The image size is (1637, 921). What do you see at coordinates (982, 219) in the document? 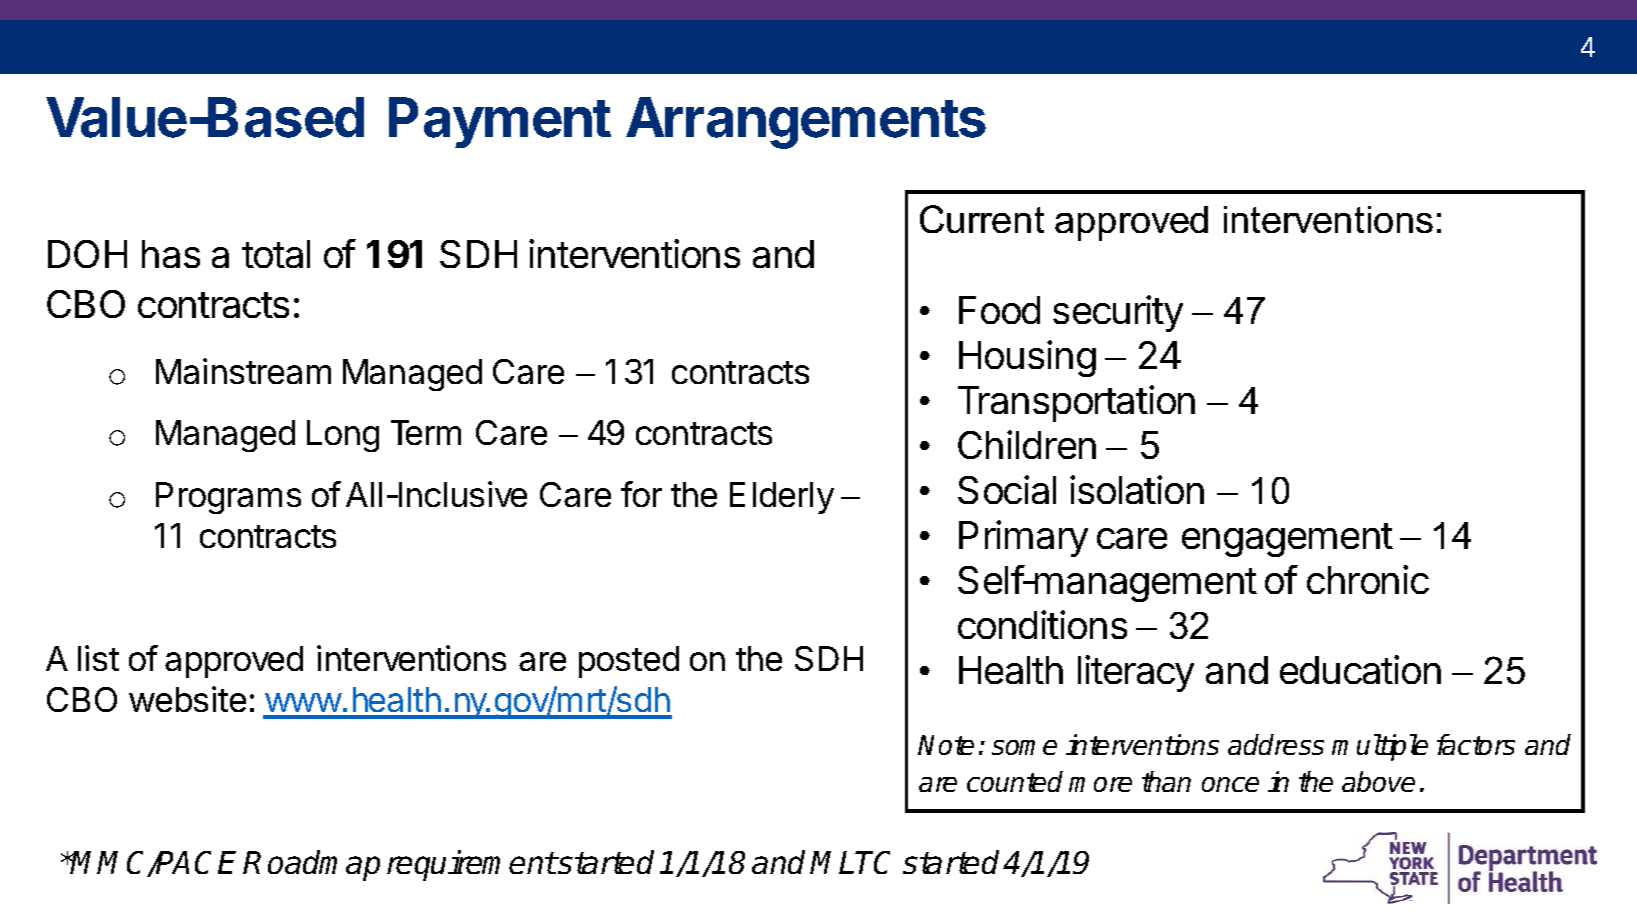
I see `Current` at bounding box center [982, 219].
